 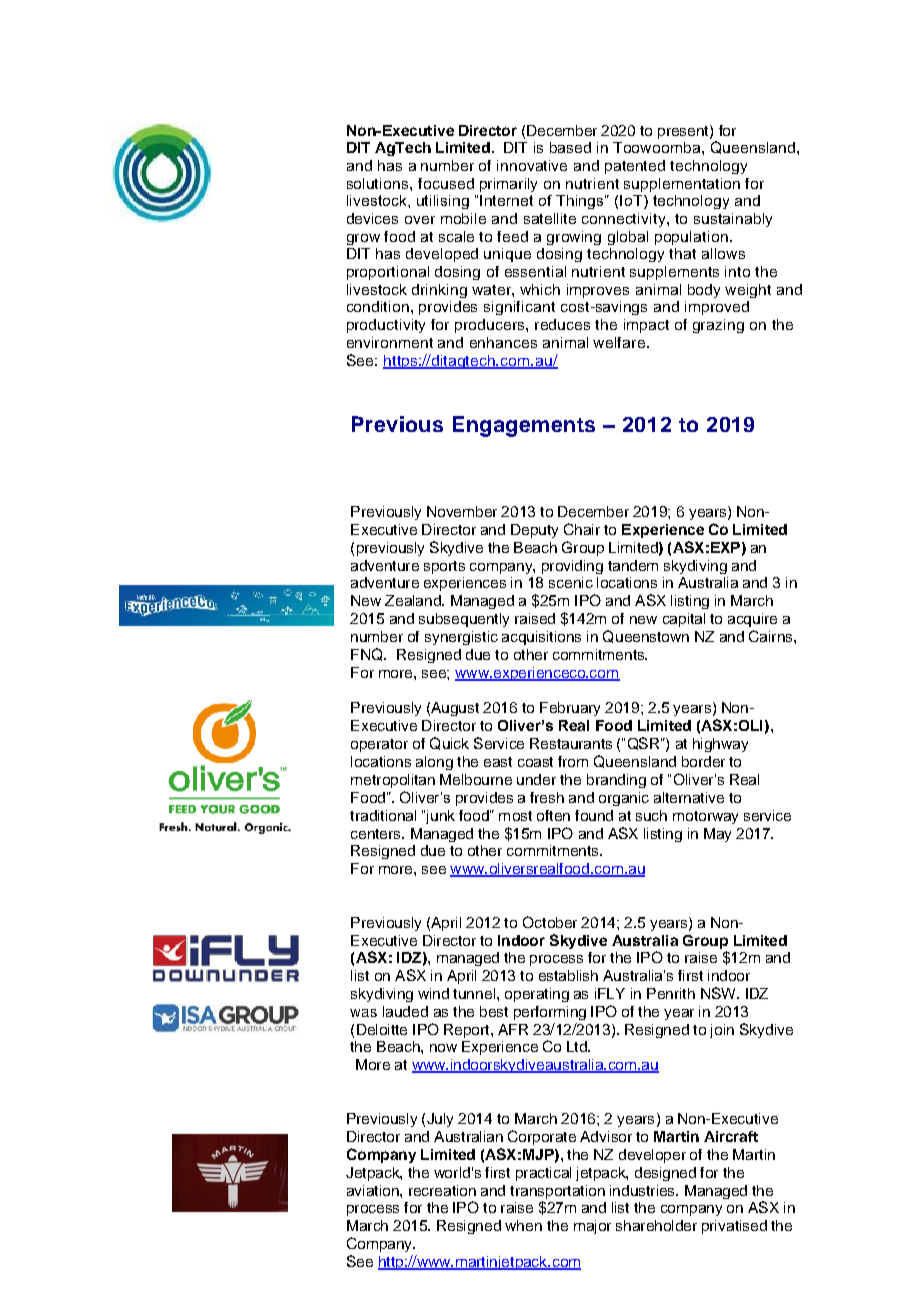 What do you see at coordinates (734, 1227) in the page?
I see `privatised` at bounding box center [734, 1227].
